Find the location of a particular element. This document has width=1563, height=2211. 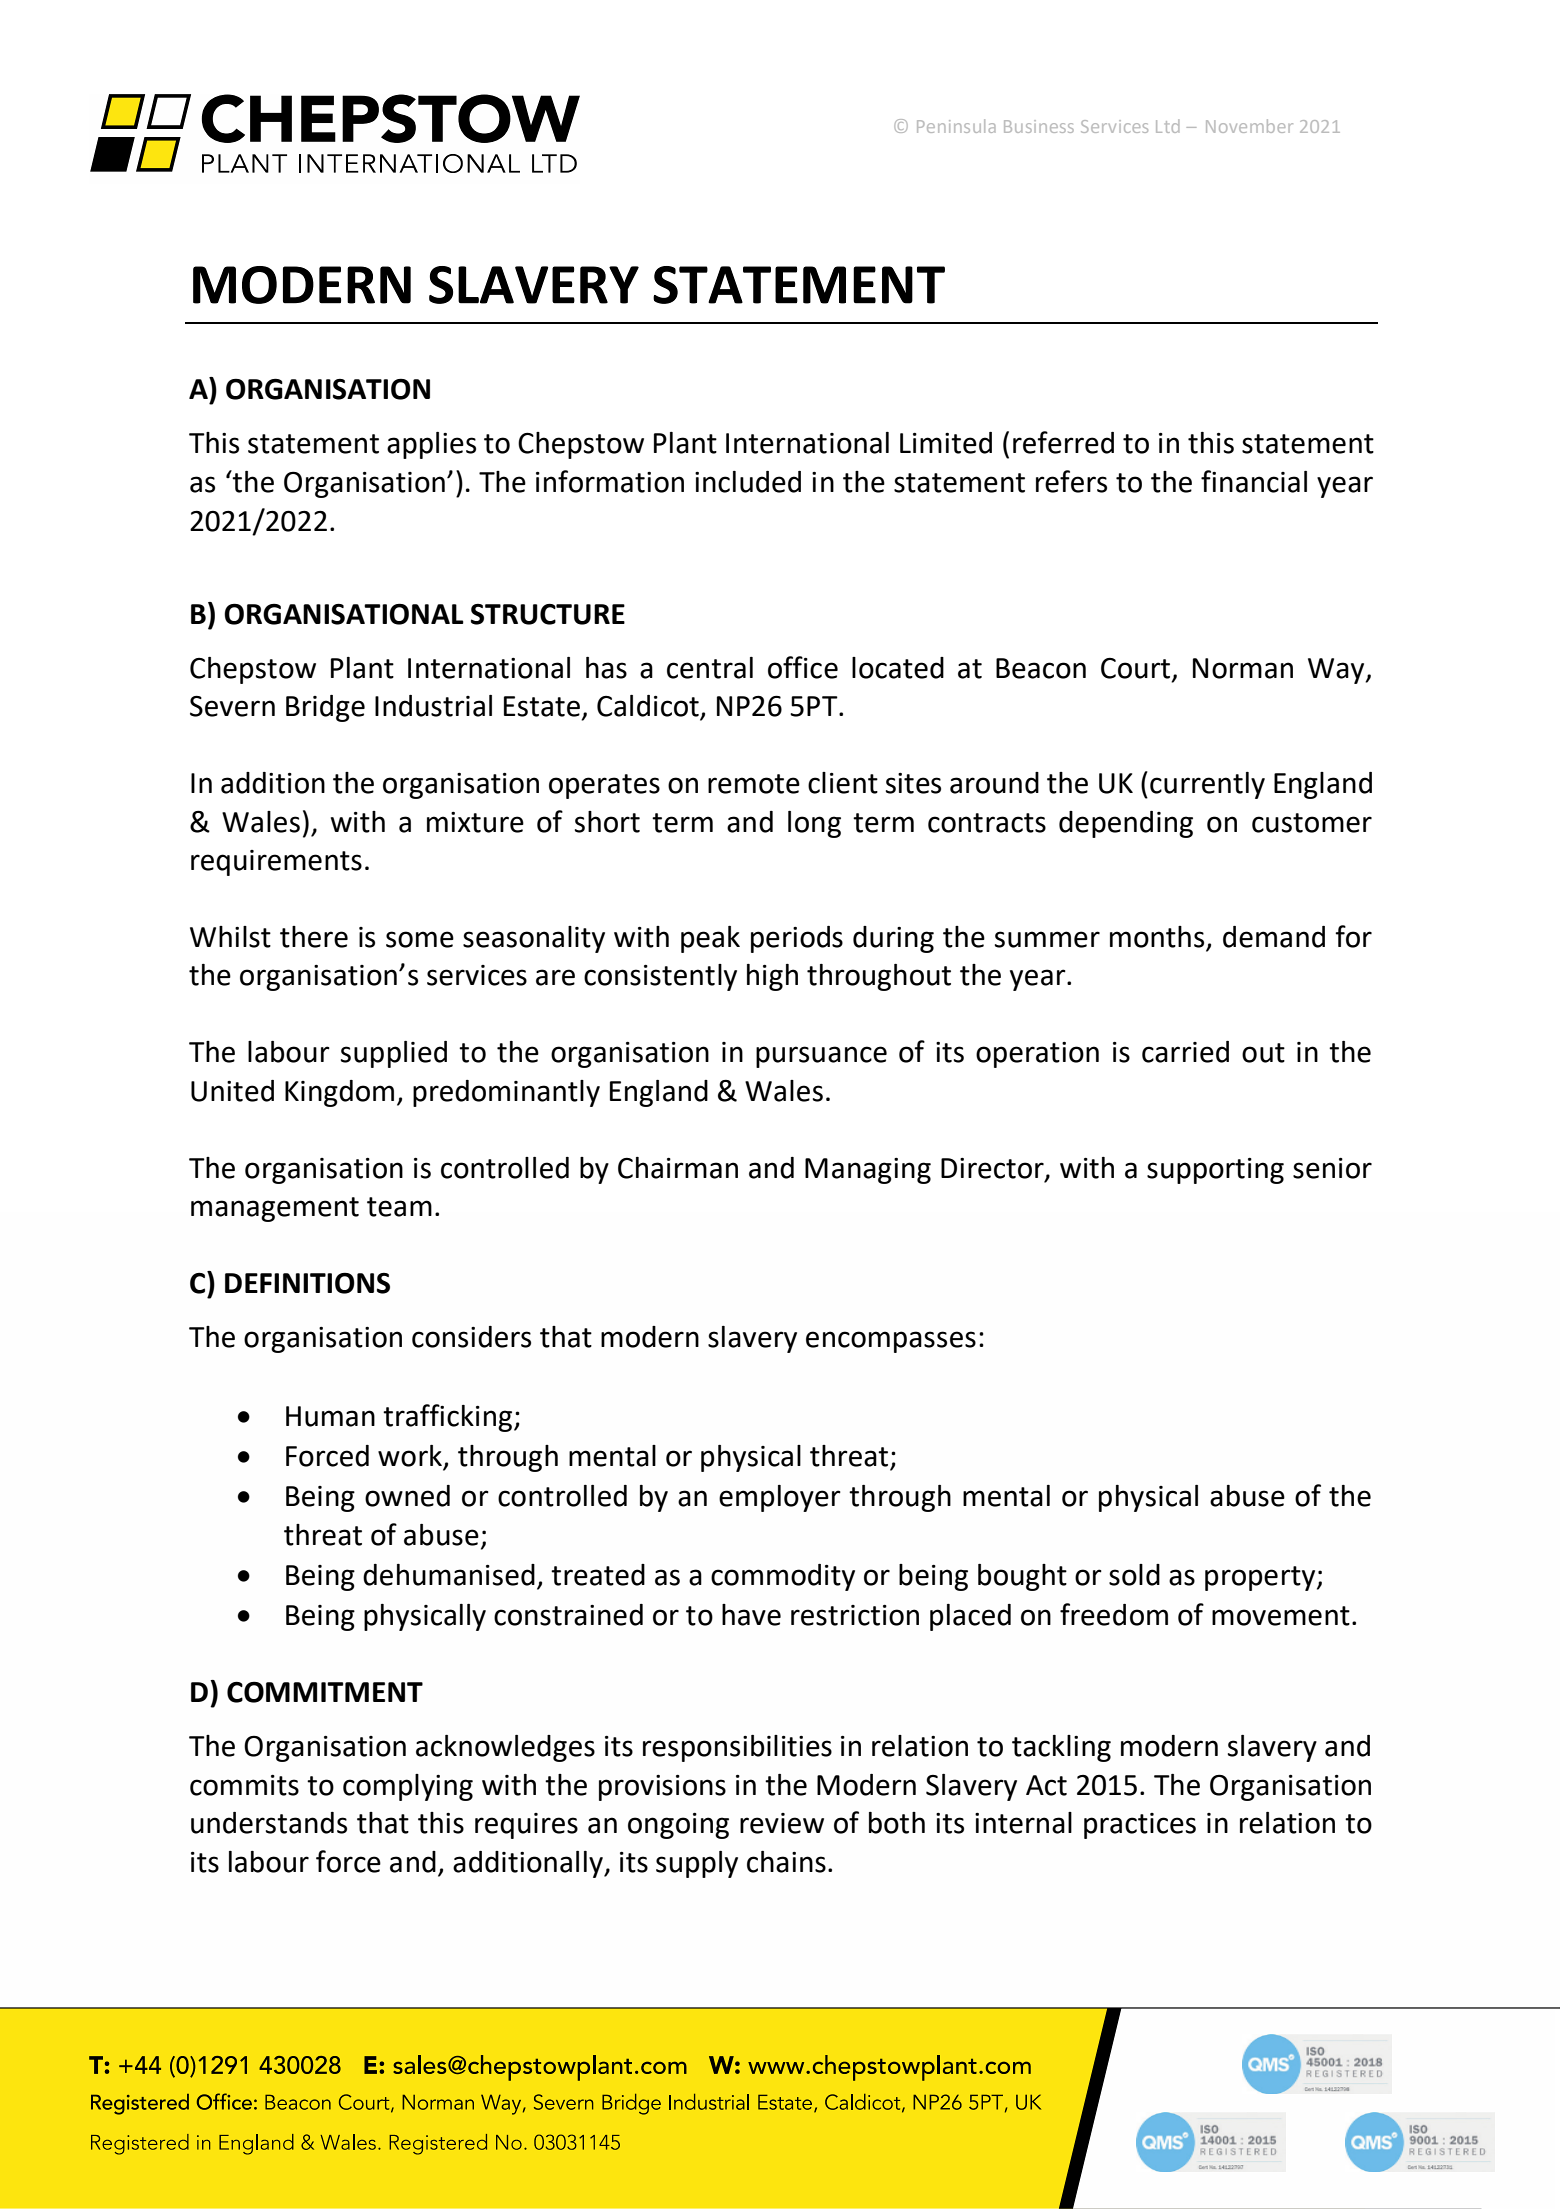

encompasses is located at coordinates (891, 1342).
